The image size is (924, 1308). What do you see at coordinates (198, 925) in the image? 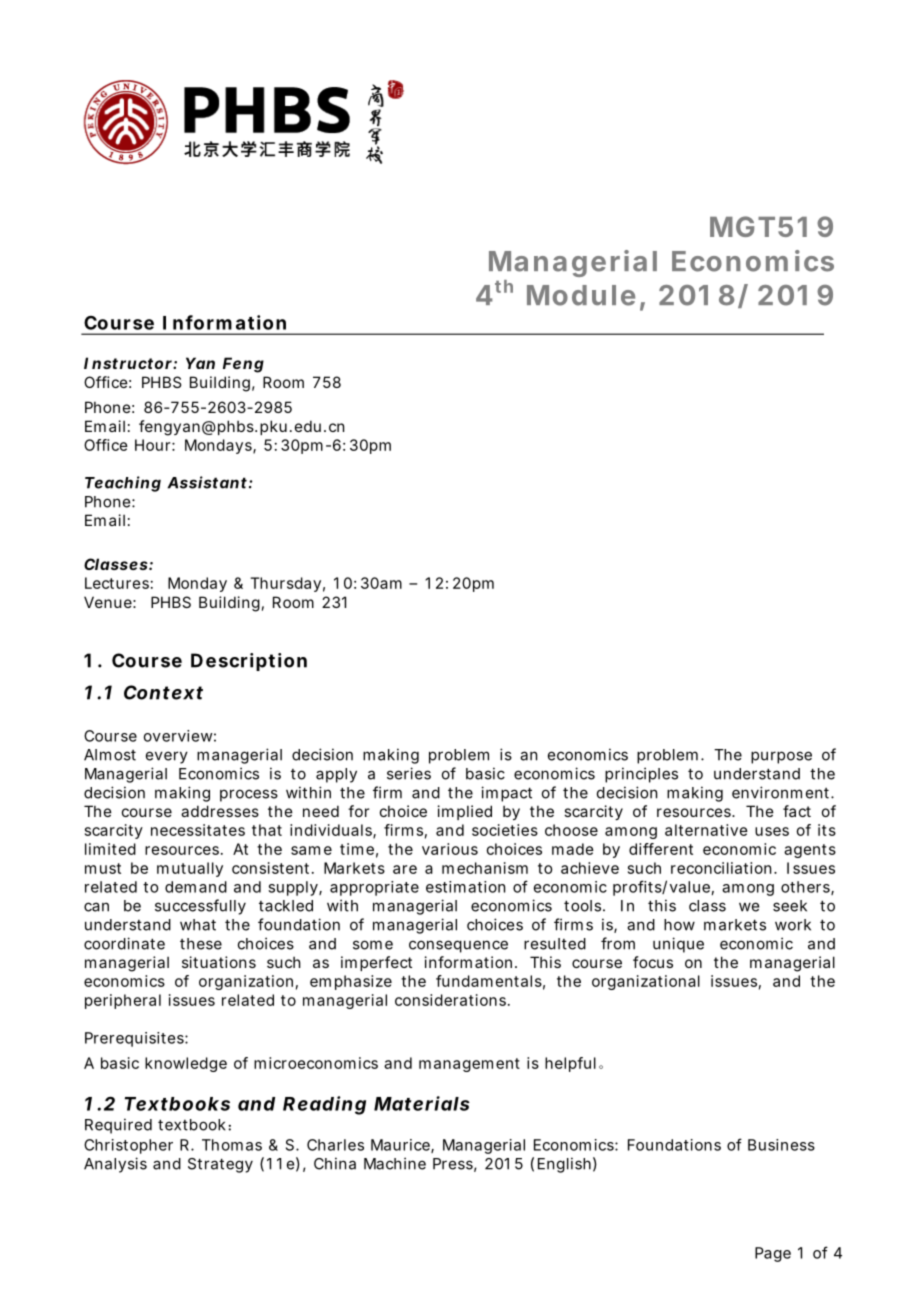
I see `what` at bounding box center [198, 925].
